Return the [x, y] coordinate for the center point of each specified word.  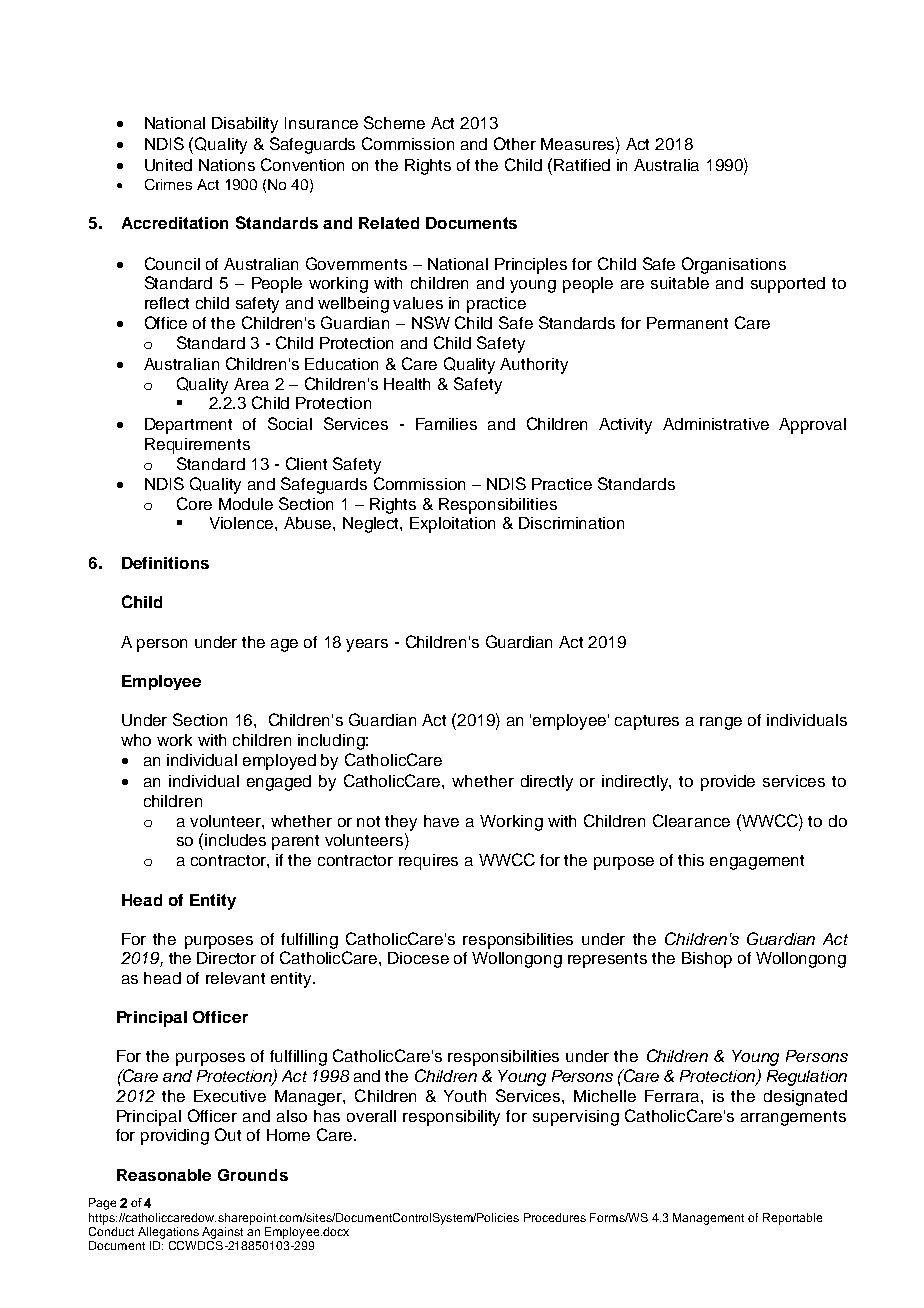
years [367, 645]
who [136, 740]
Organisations [734, 265]
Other [515, 143]
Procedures [555, 1217]
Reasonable [164, 1175]
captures [647, 722]
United [168, 165]
